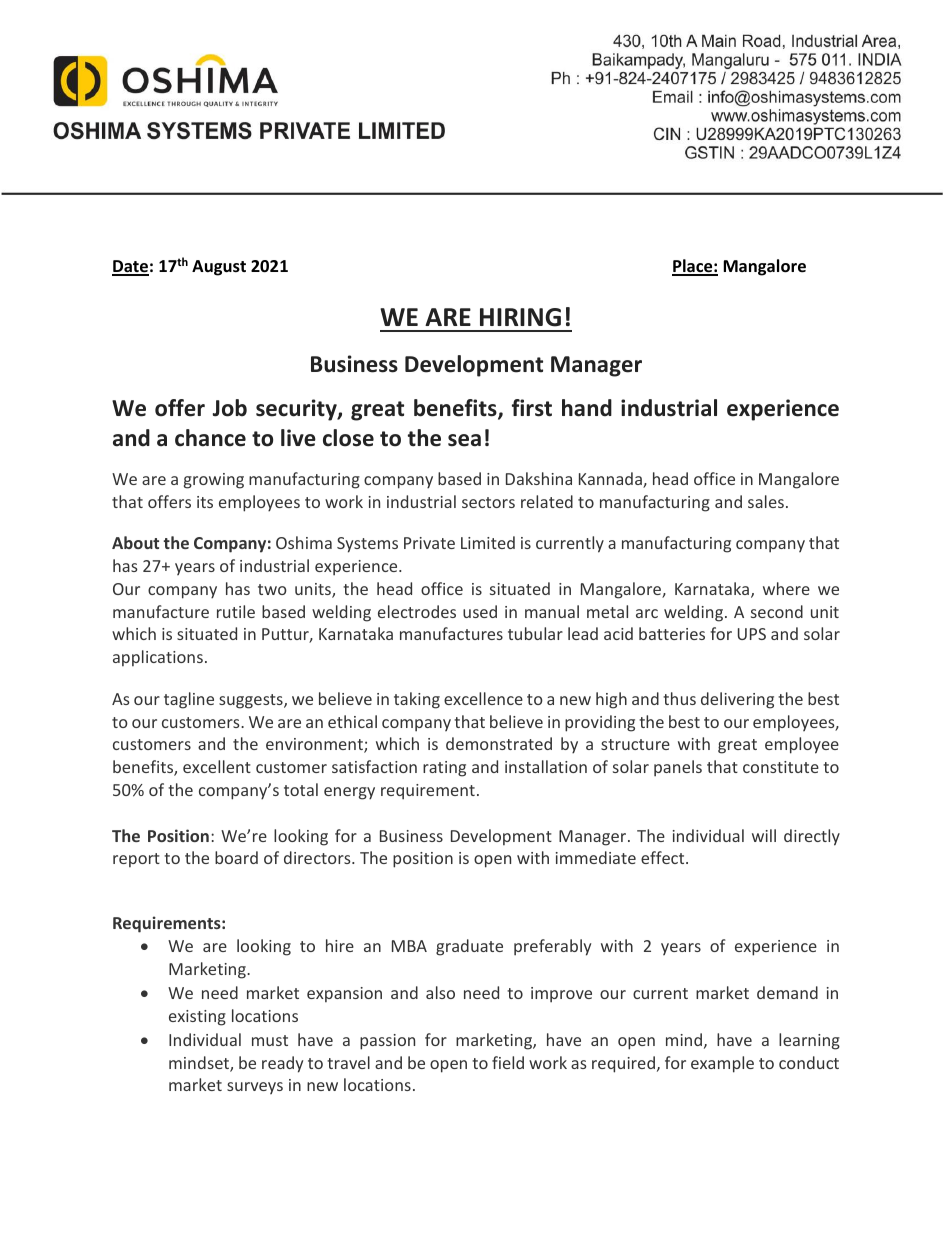 This screenshot has height=1233, width=952. I want to click on effect, so click(664, 857).
